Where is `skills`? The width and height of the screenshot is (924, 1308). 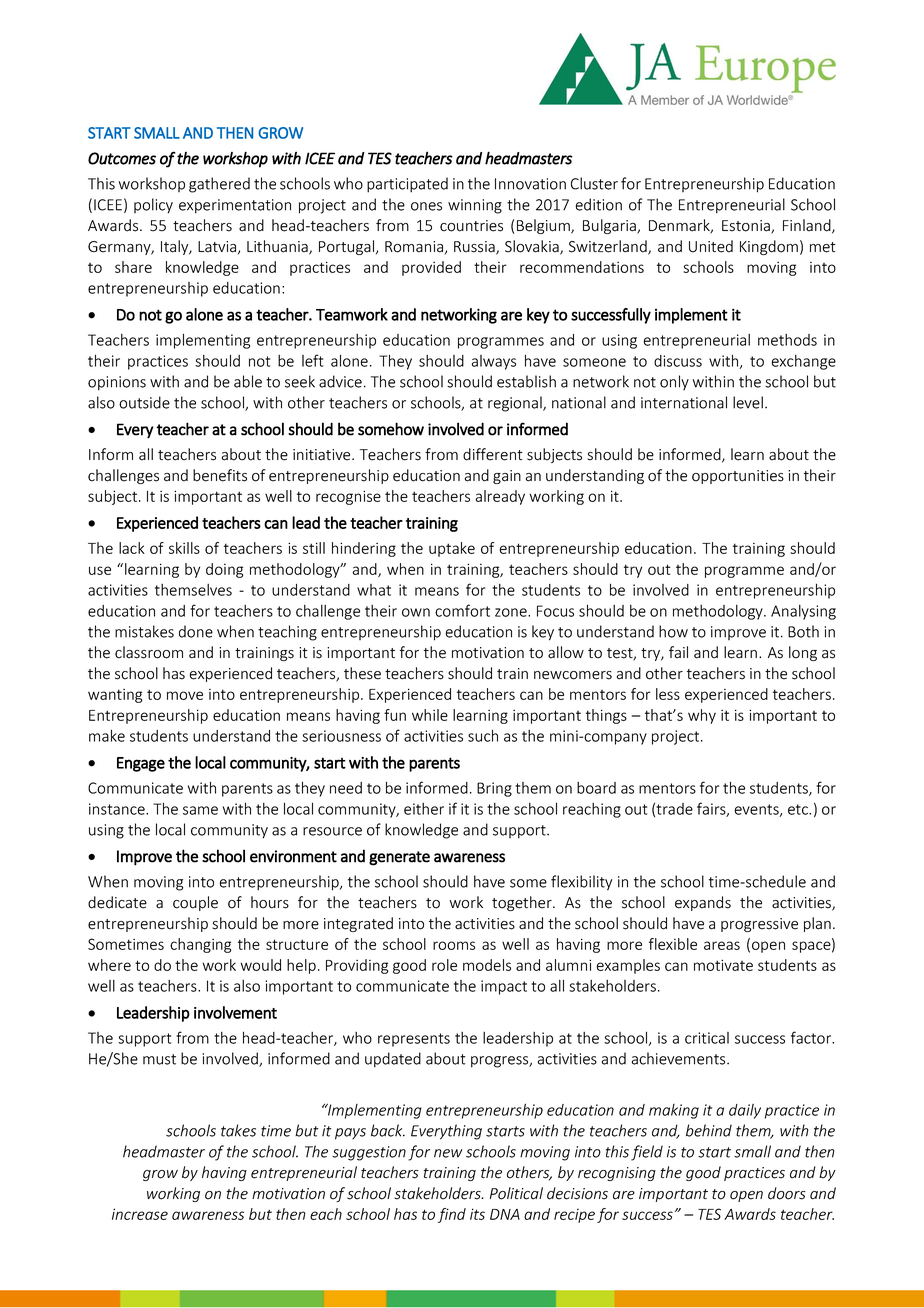 skills is located at coordinates (184, 548).
